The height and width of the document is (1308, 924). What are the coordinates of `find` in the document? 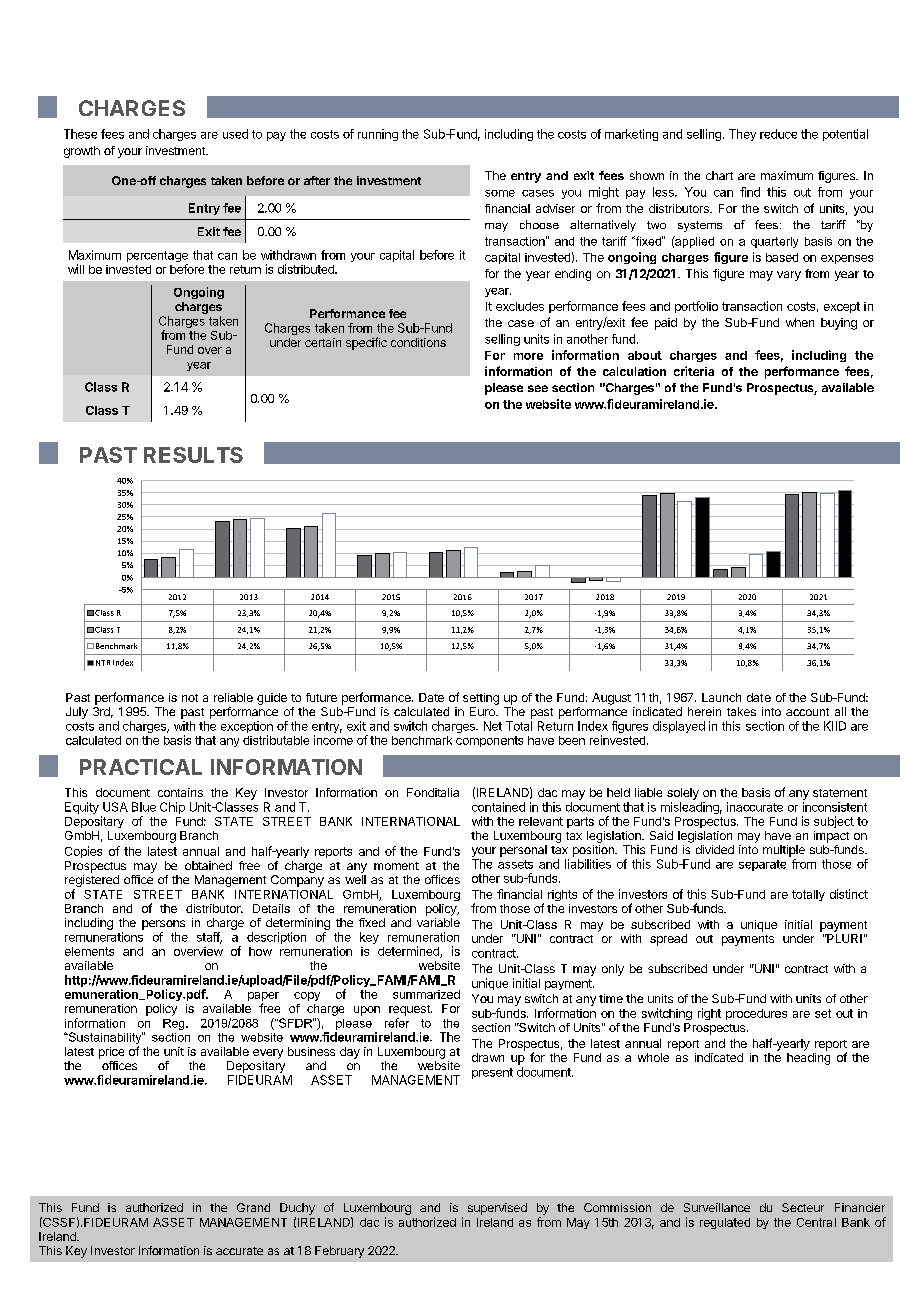 It's located at (750, 192).
